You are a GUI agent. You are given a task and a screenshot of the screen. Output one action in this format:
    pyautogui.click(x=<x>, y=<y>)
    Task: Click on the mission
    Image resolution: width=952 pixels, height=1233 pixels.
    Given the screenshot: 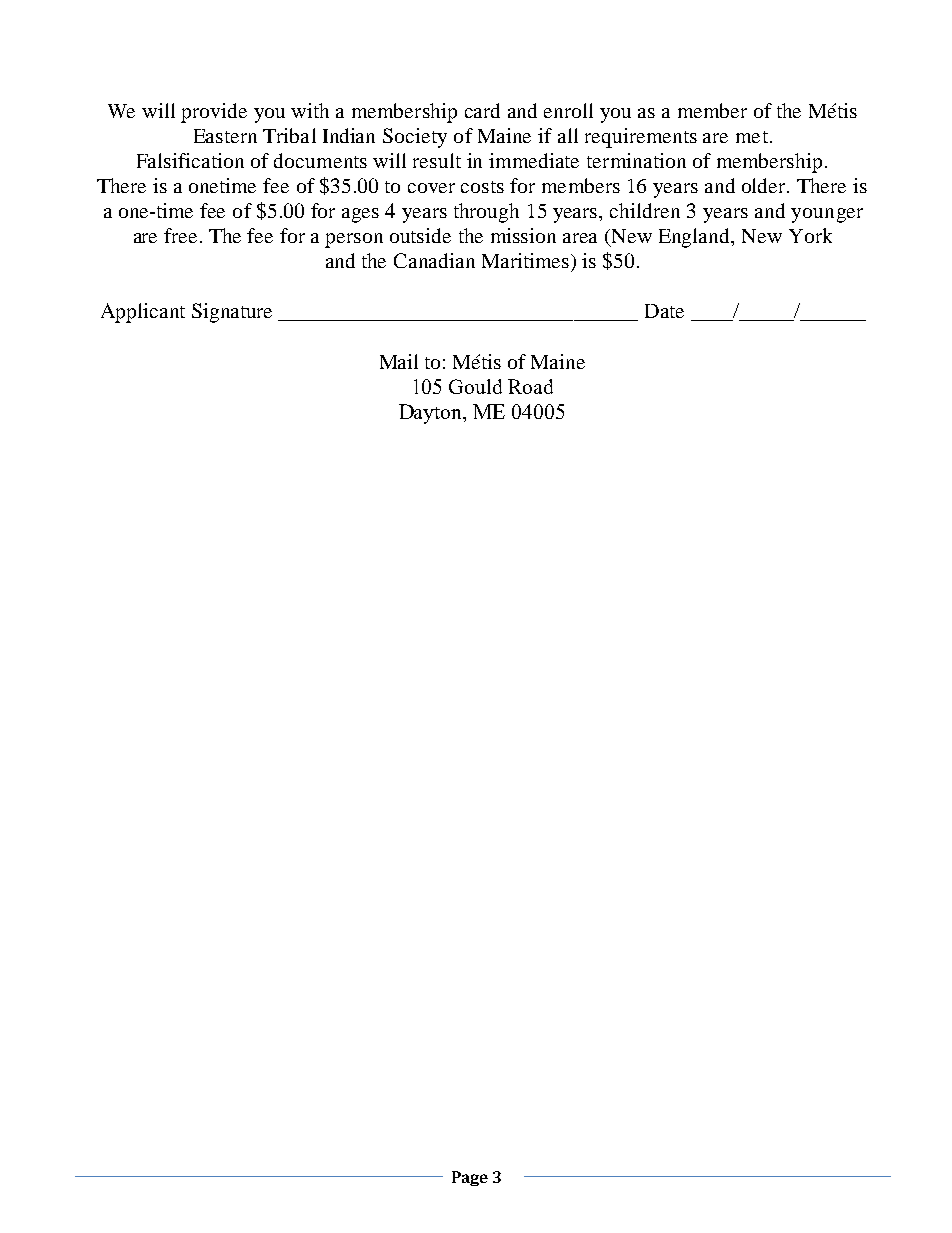 What is the action you would take?
    pyautogui.click(x=523, y=235)
